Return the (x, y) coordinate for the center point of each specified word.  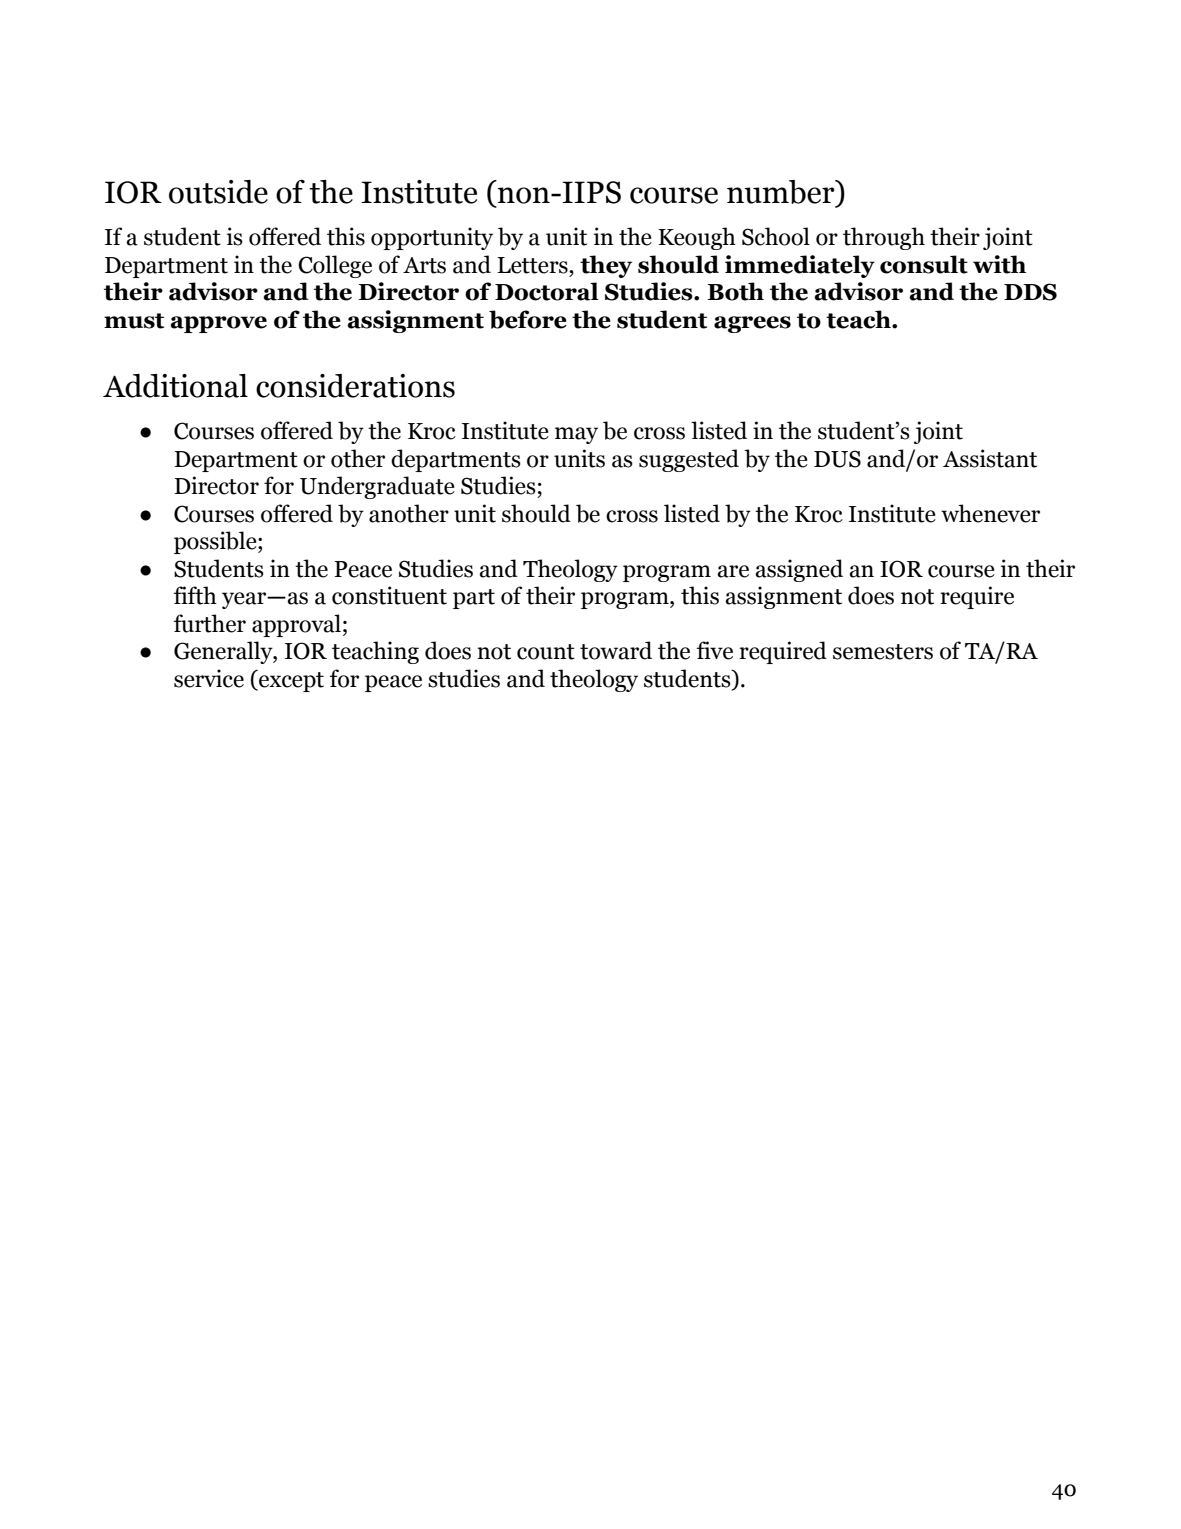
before (528, 319)
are (733, 571)
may (576, 435)
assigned (799, 570)
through (884, 238)
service (209, 678)
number (782, 193)
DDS (1030, 292)
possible (216, 542)
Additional (175, 386)
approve (218, 324)
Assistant (990, 458)
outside (218, 192)
